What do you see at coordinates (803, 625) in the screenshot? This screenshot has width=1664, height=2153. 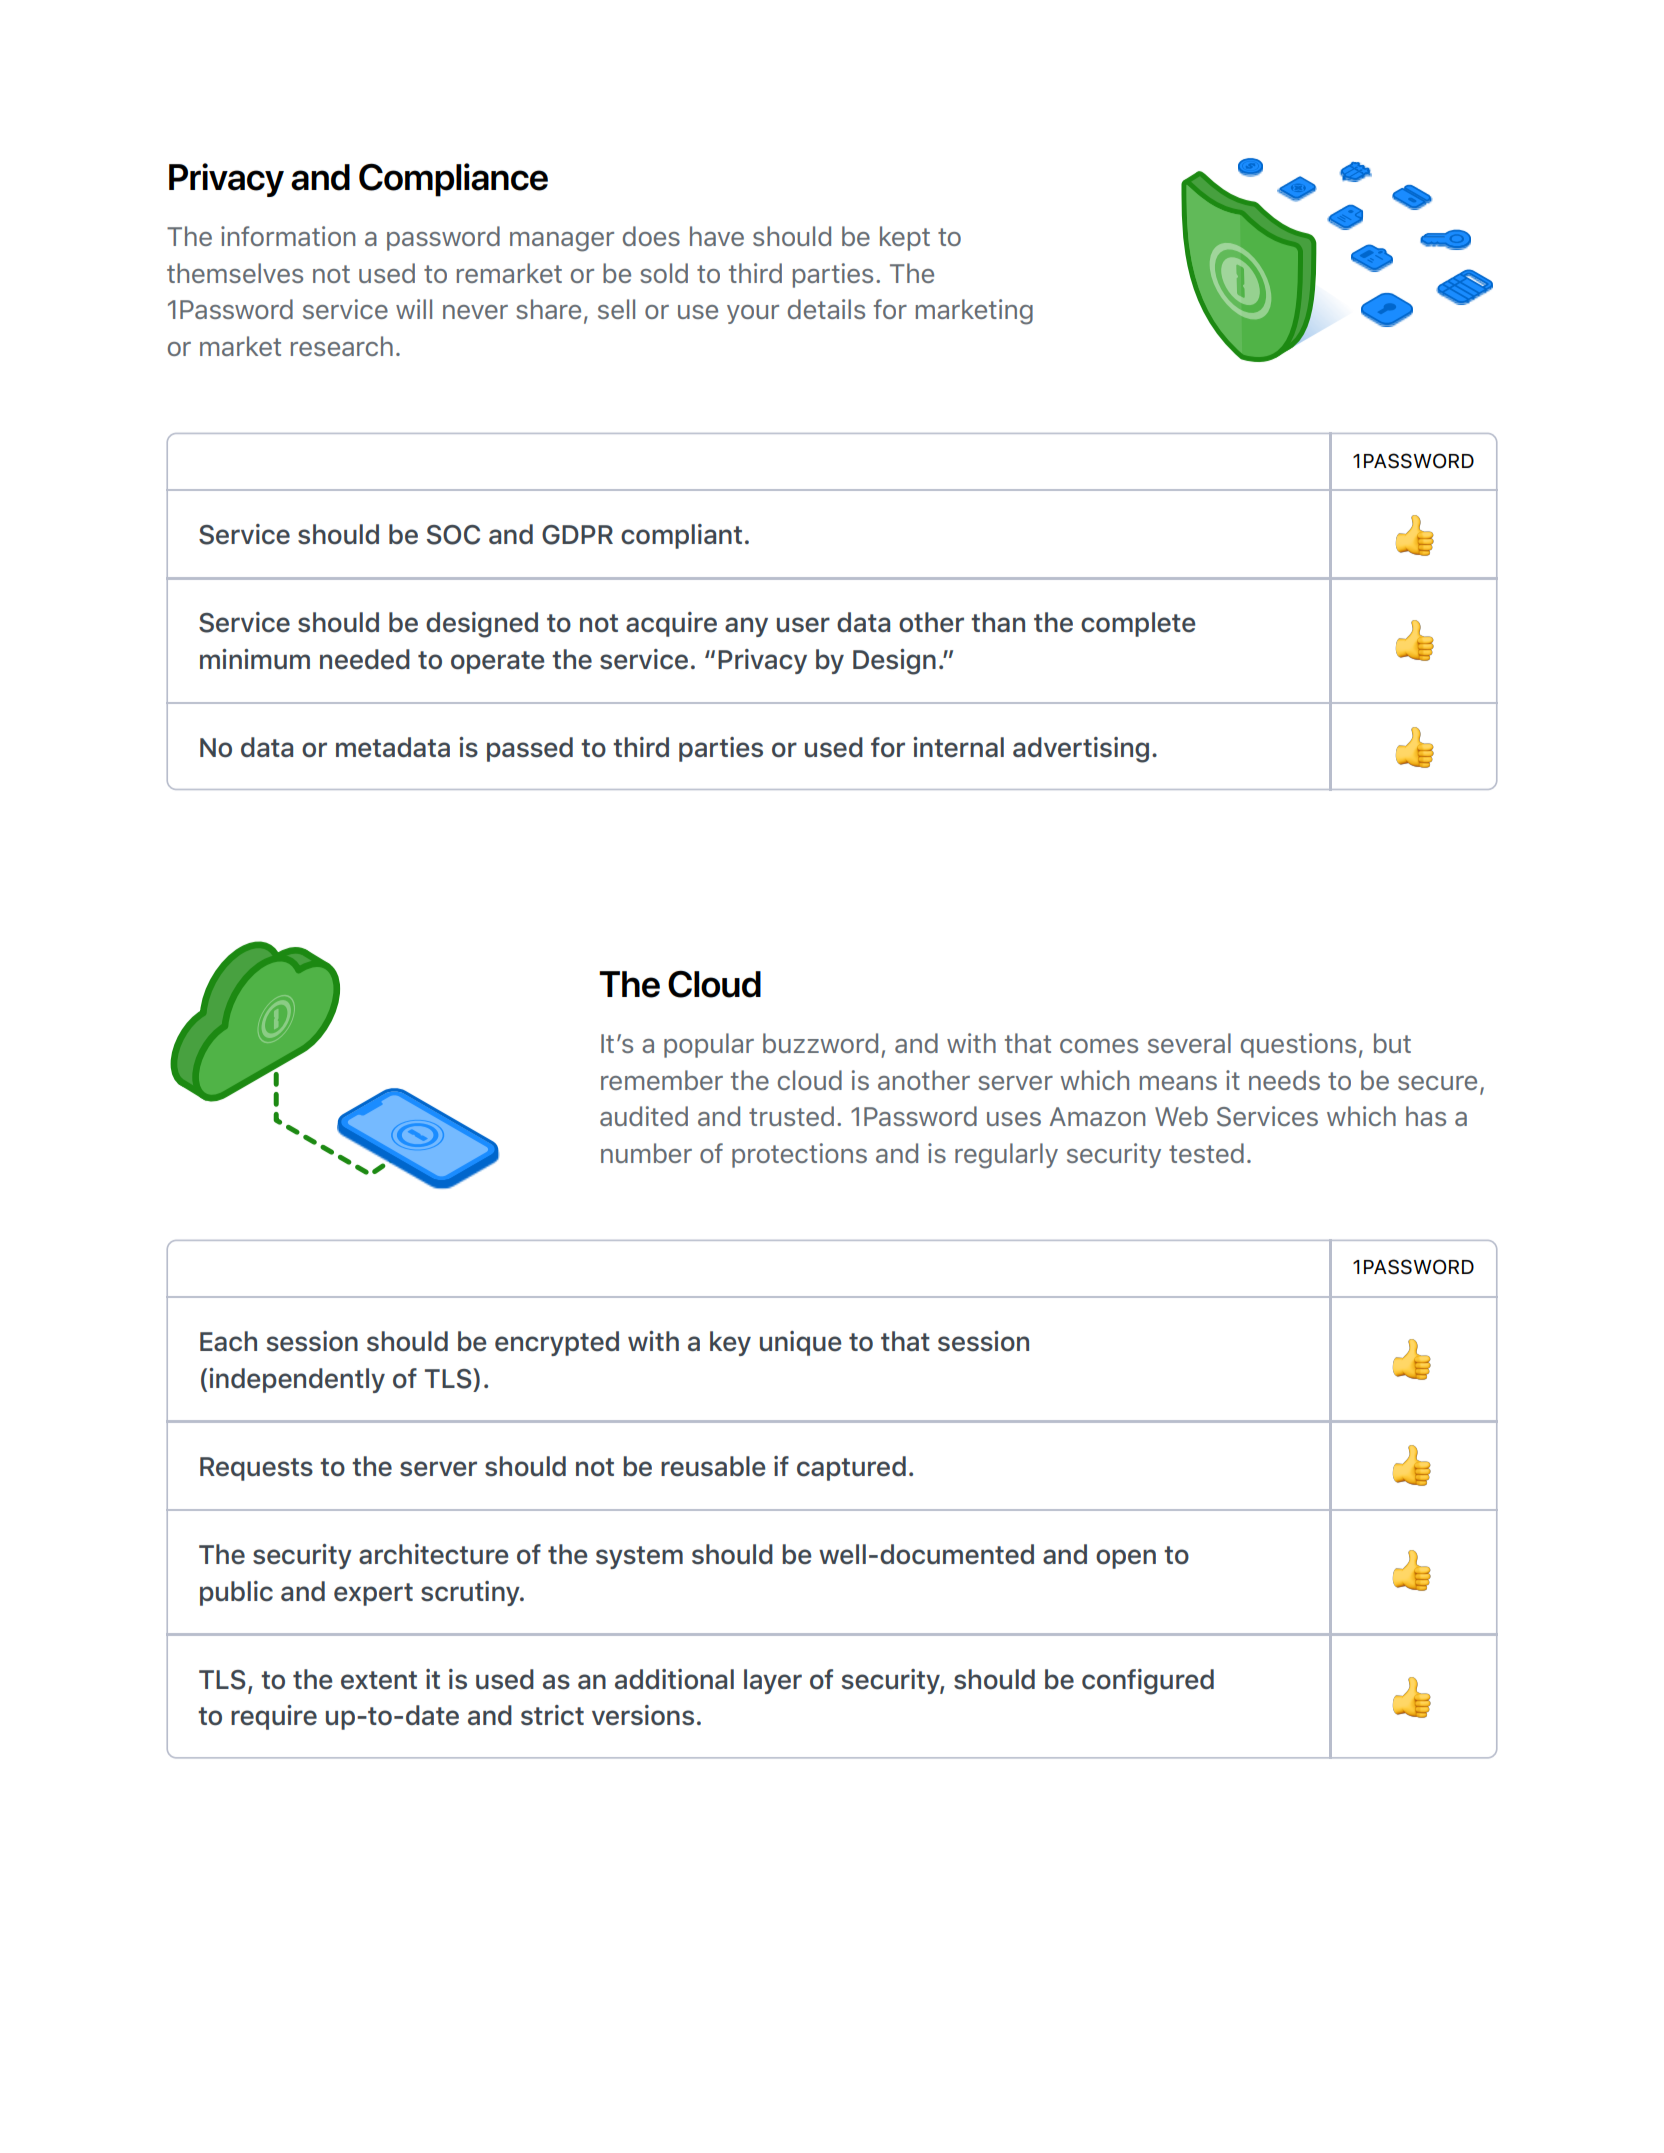 I see `user` at bounding box center [803, 625].
